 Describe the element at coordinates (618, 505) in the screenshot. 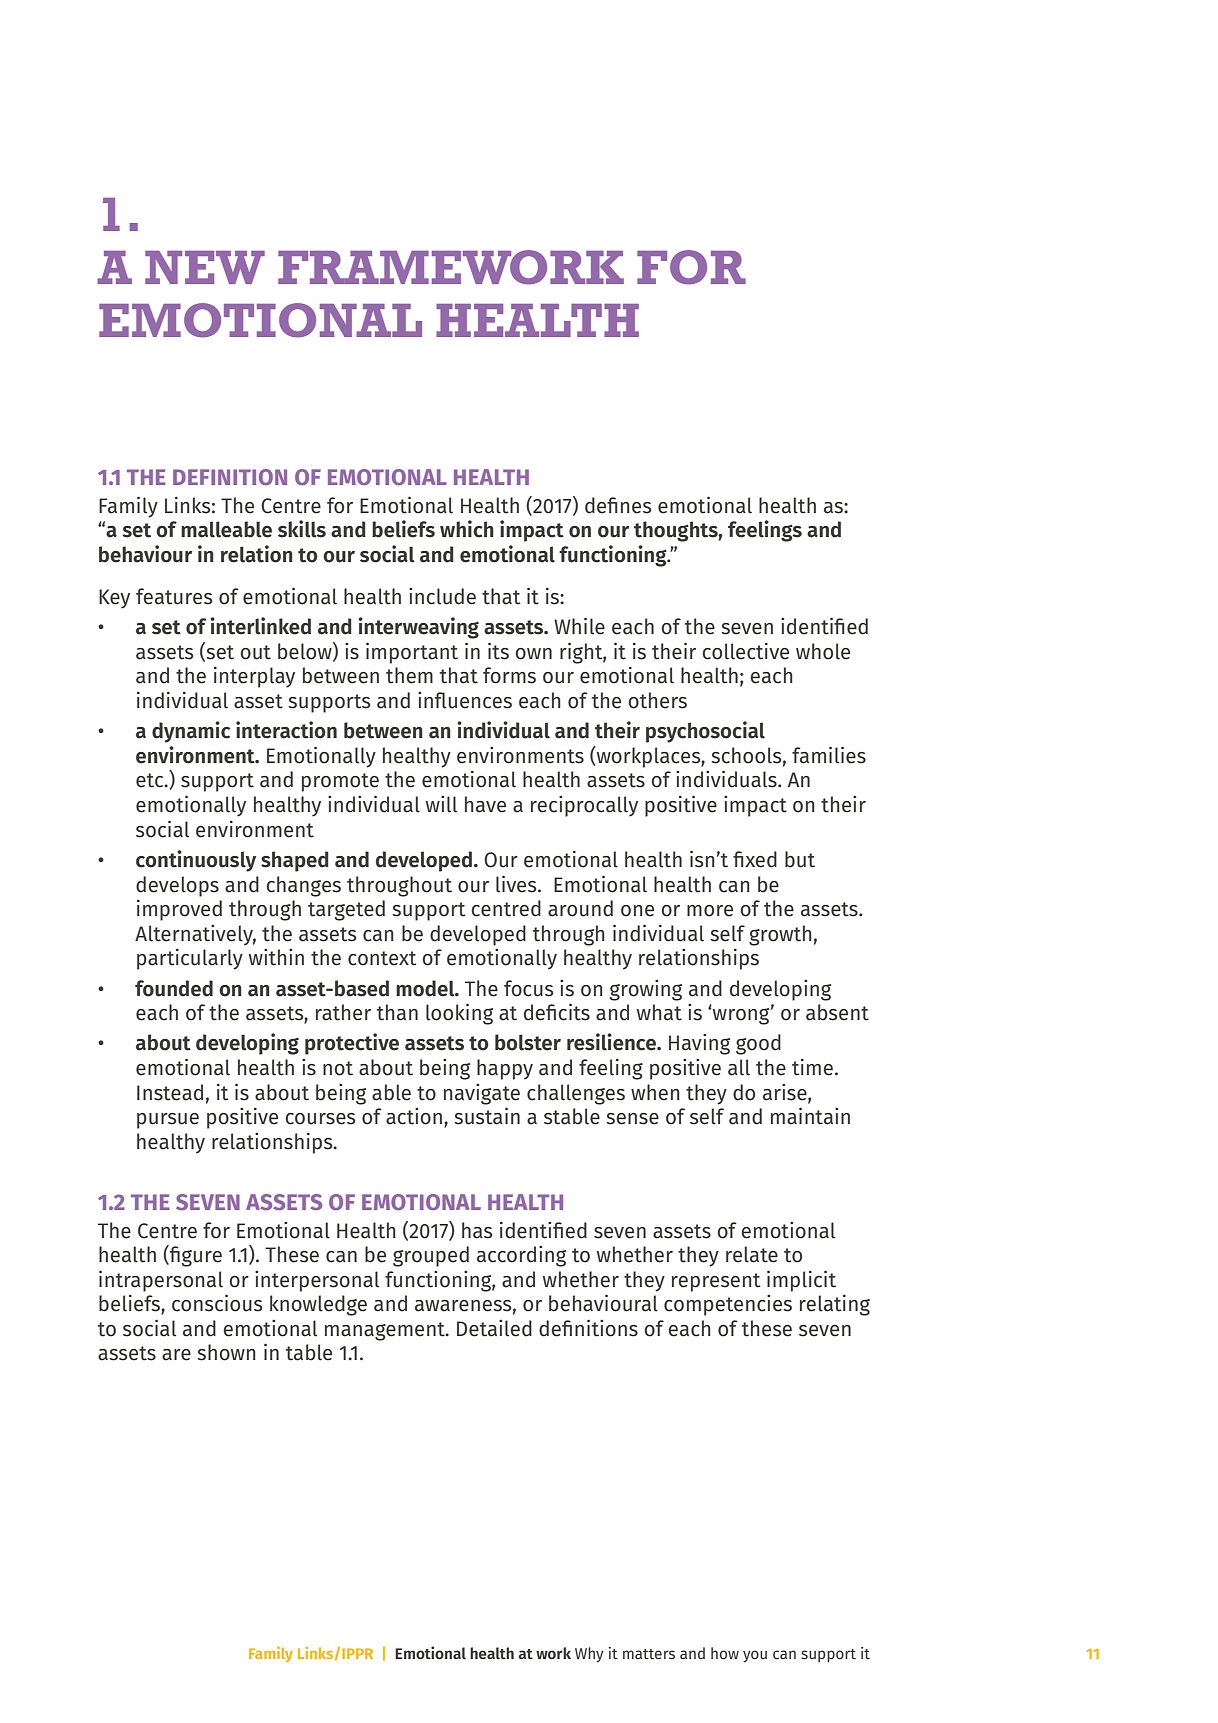

I see `defines` at that location.
